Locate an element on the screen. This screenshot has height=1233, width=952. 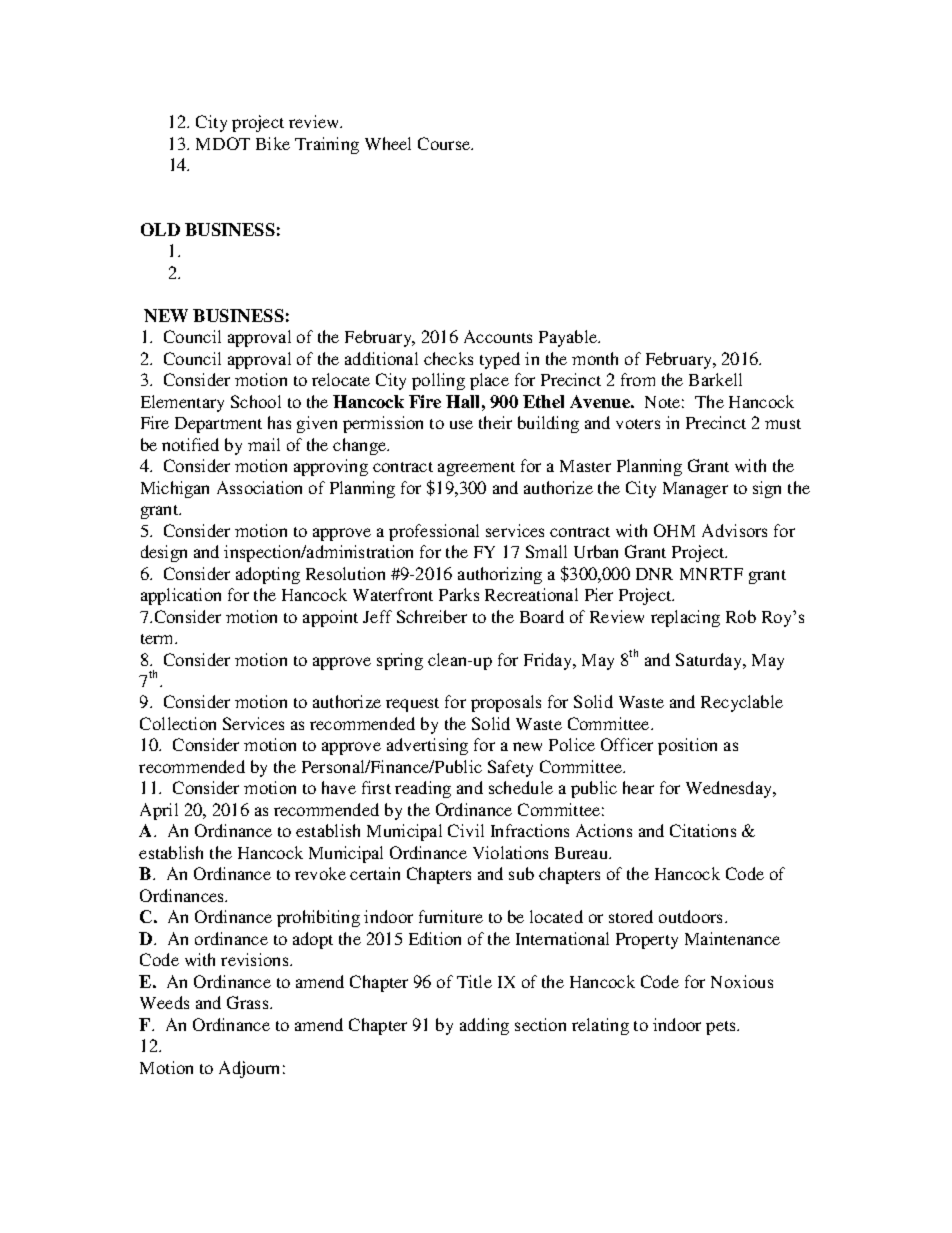
Wednesday is located at coordinates (730, 789).
